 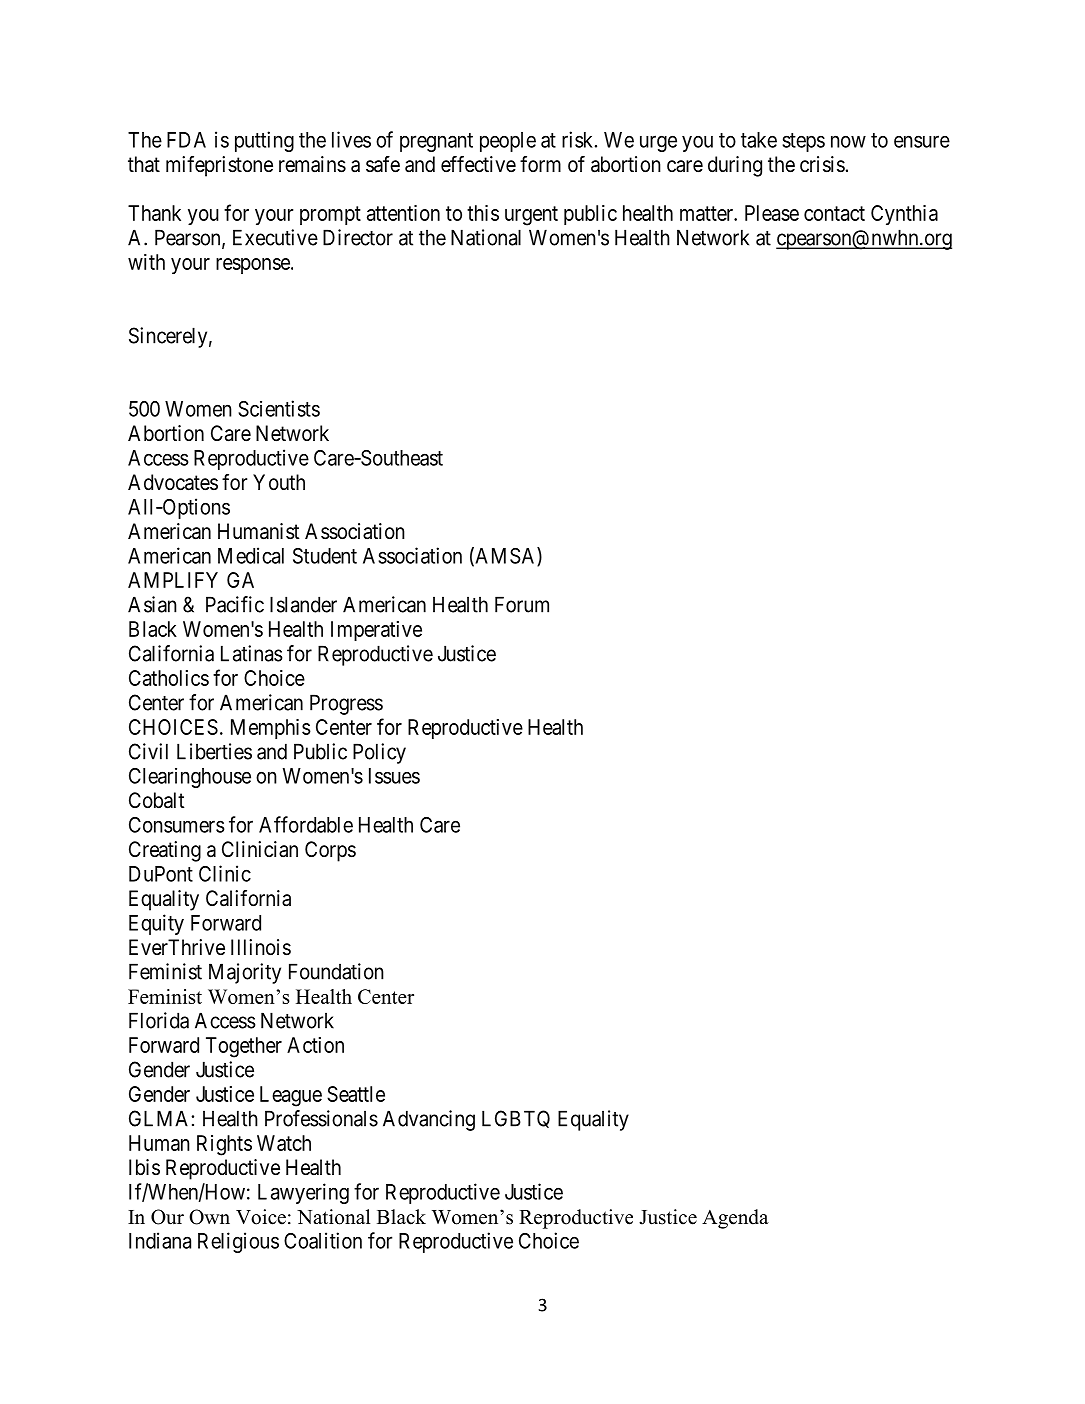 I want to click on Voice, so click(x=261, y=1217).
